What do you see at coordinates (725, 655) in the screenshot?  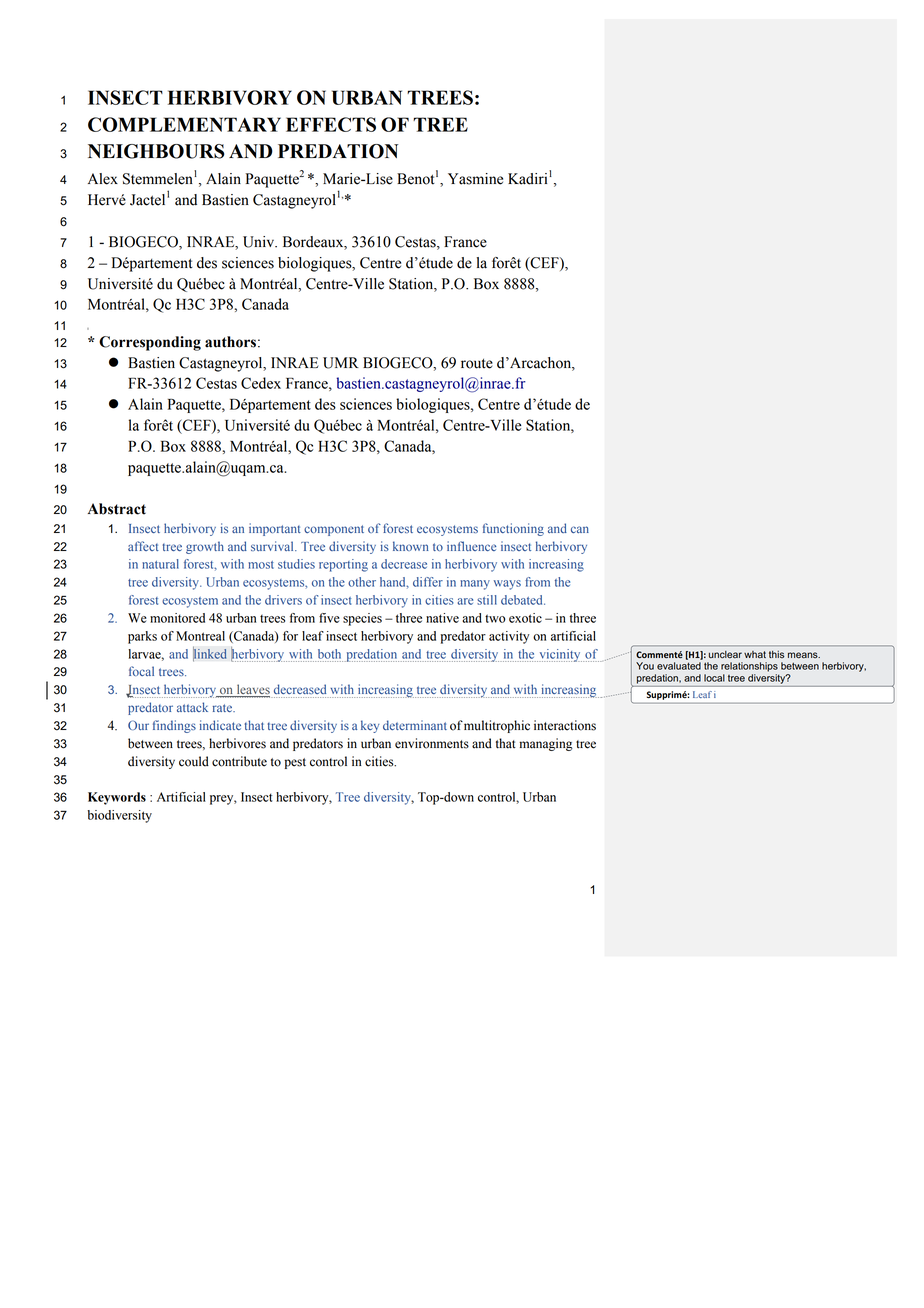 I see `unclear` at bounding box center [725, 655].
